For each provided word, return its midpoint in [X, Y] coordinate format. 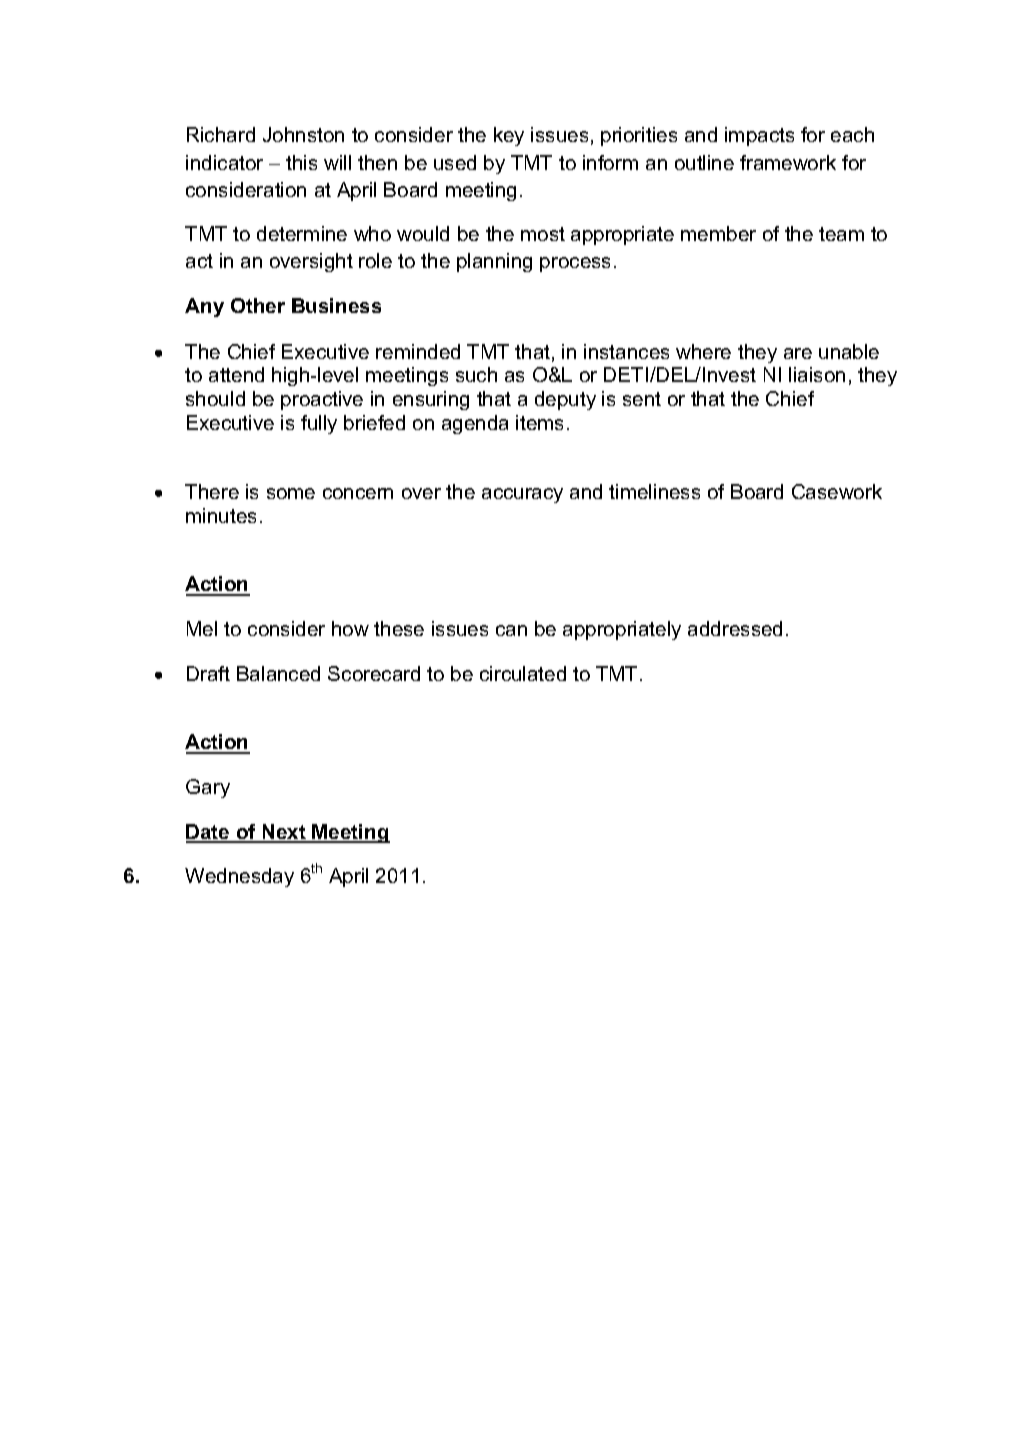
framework [788, 162]
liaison [817, 374]
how [350, 628]
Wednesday [239, 877]
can [511, 630]
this [301, 162]
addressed [735, 628]
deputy [565, 400]
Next [284, 833]
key [509, 136]
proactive [322, 400]
